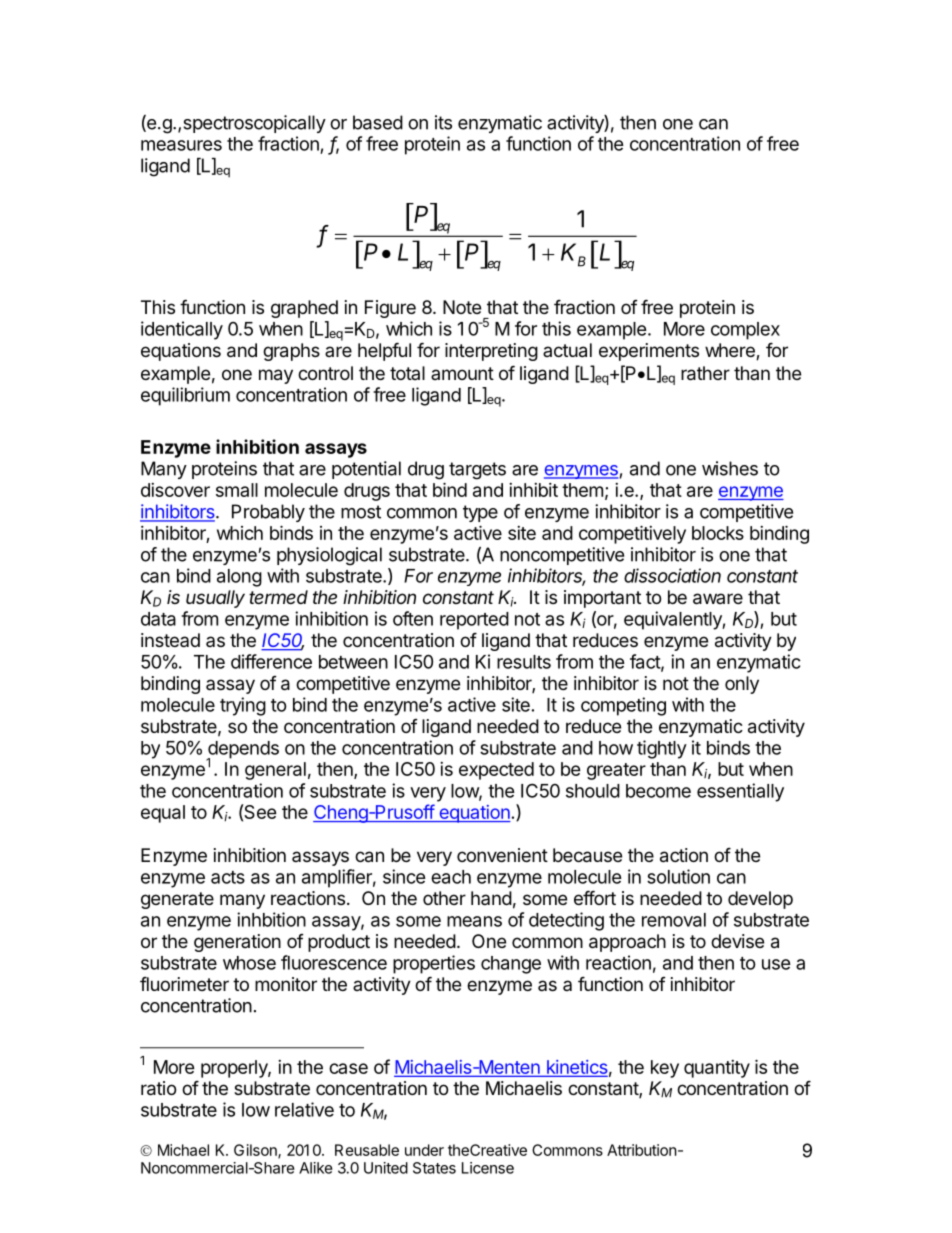 Image resolution: width=952 pixels, height=1233 pixels. What do you see at coordinates (745, 331) in the screenshot?
I see `complex` at bounding box center [745, 331].
